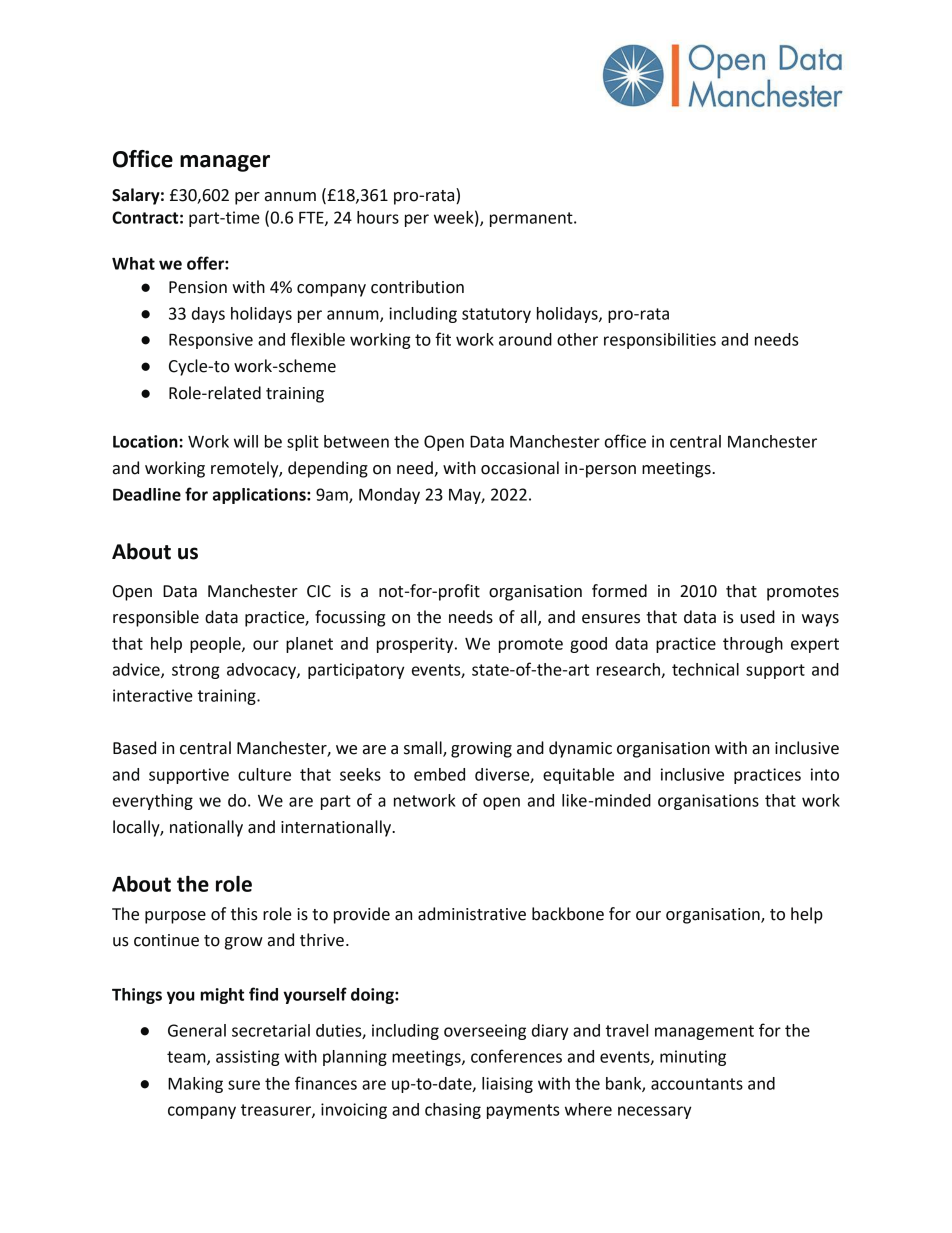  Describe the element at coordinates (378, 217) in the screenshot. I see `hours` at that location.
